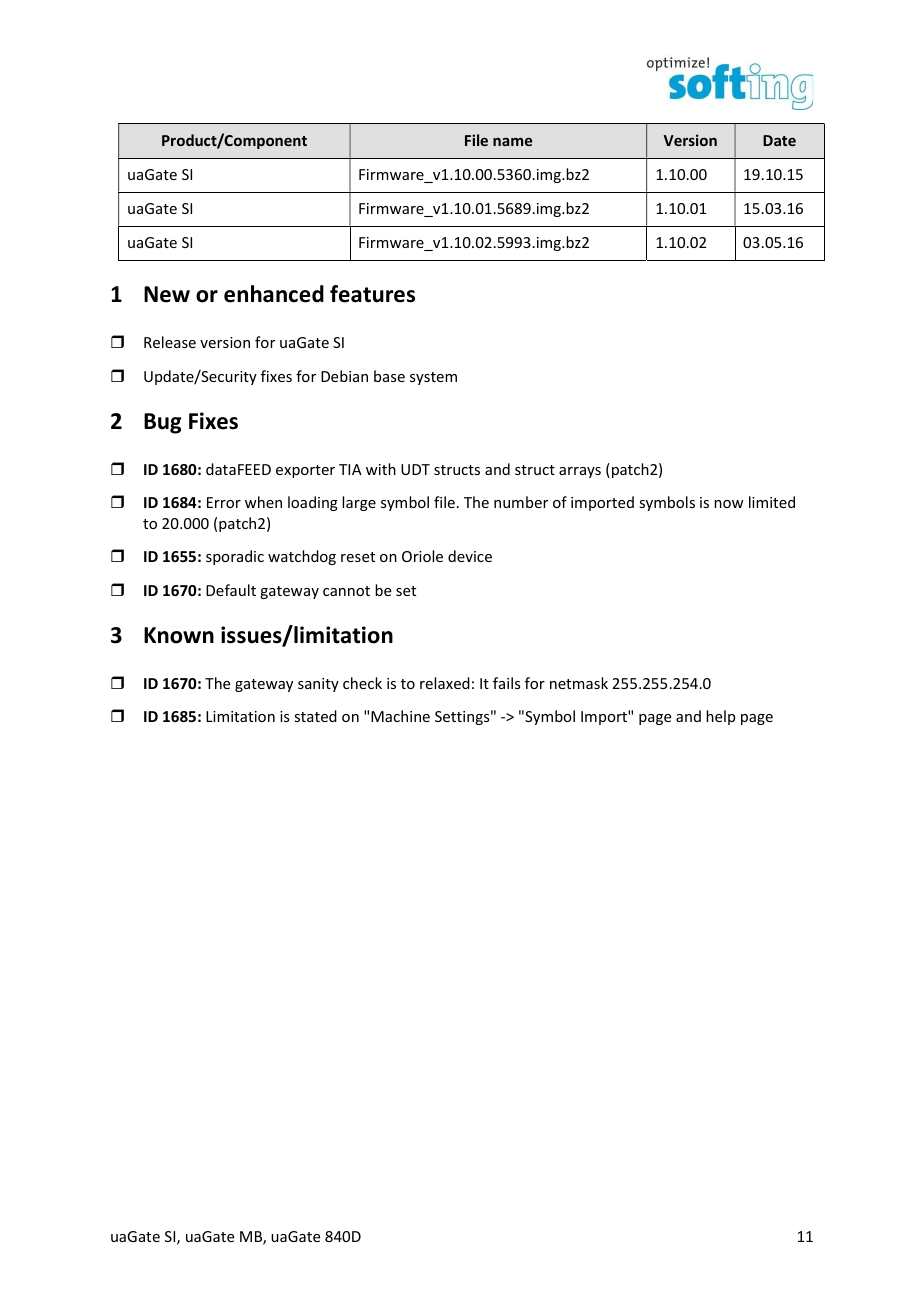 The height and width of the page is (1308, 924). I want to click on UDT, so click(415, 469).
